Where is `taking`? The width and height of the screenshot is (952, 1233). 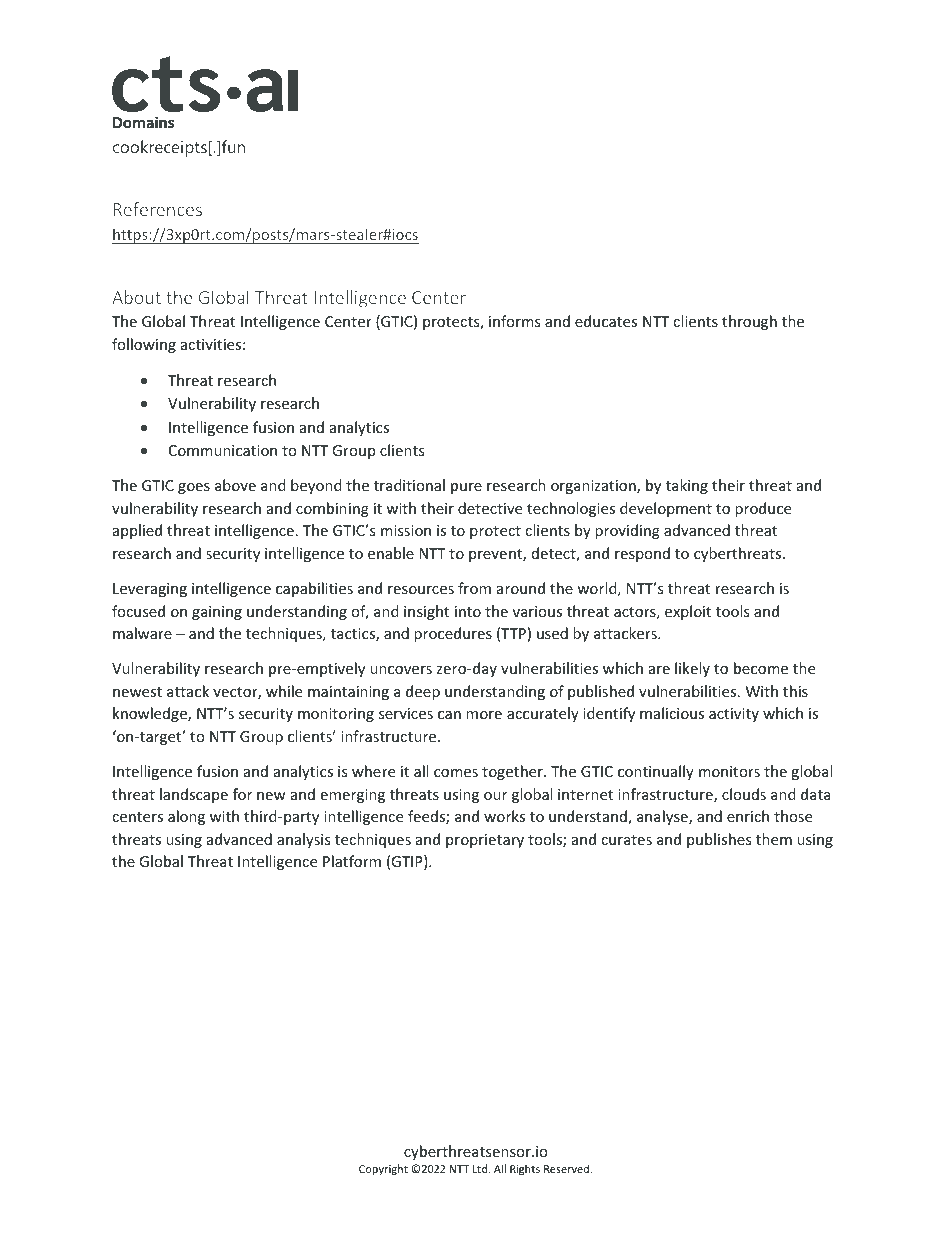
taking is located at coordinates (687, 486).
